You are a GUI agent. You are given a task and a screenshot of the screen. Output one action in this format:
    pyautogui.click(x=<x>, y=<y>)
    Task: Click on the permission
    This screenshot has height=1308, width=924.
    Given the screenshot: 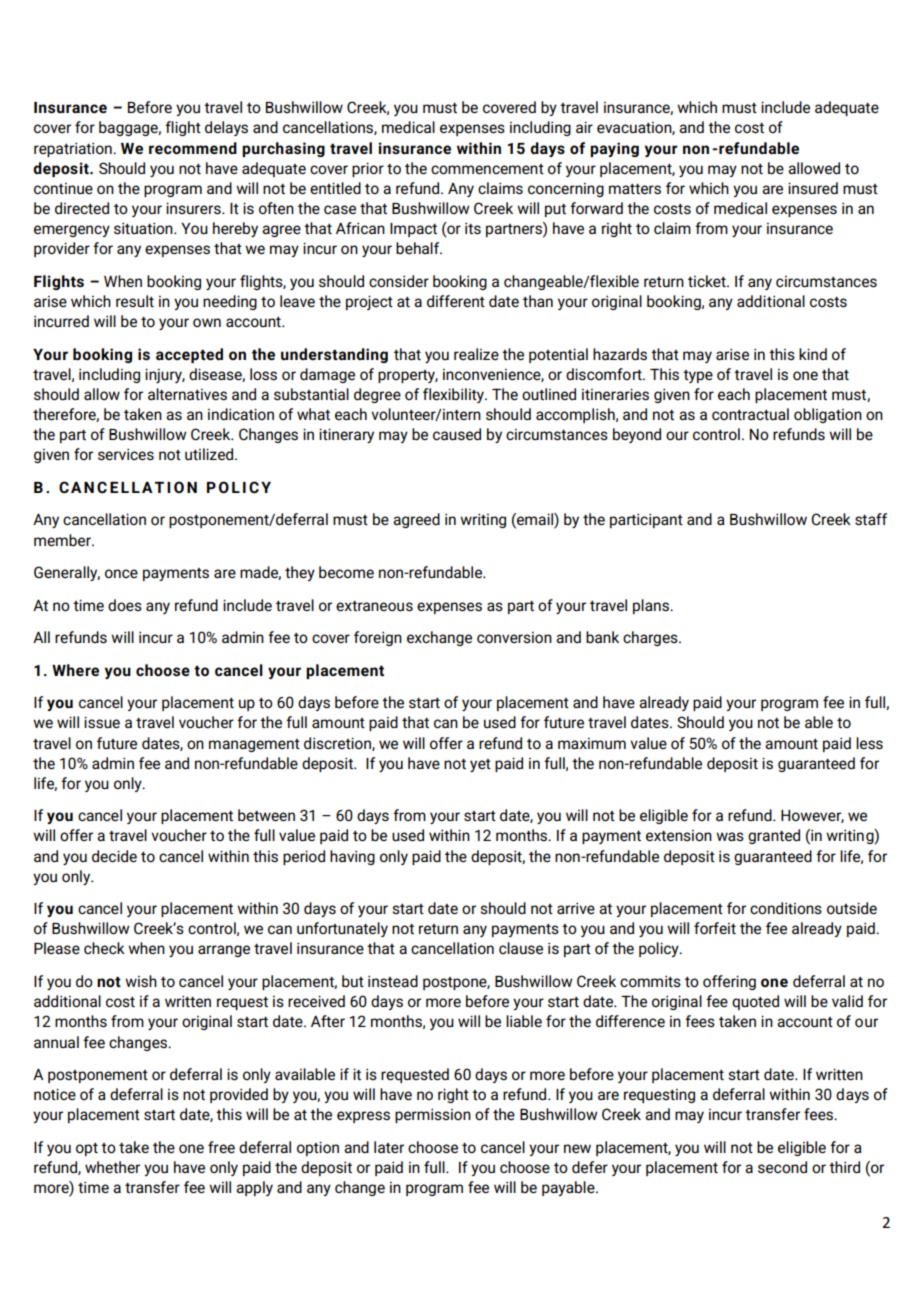 What is the action you would take?
    pyautogui.click(x=433, y=1116)
